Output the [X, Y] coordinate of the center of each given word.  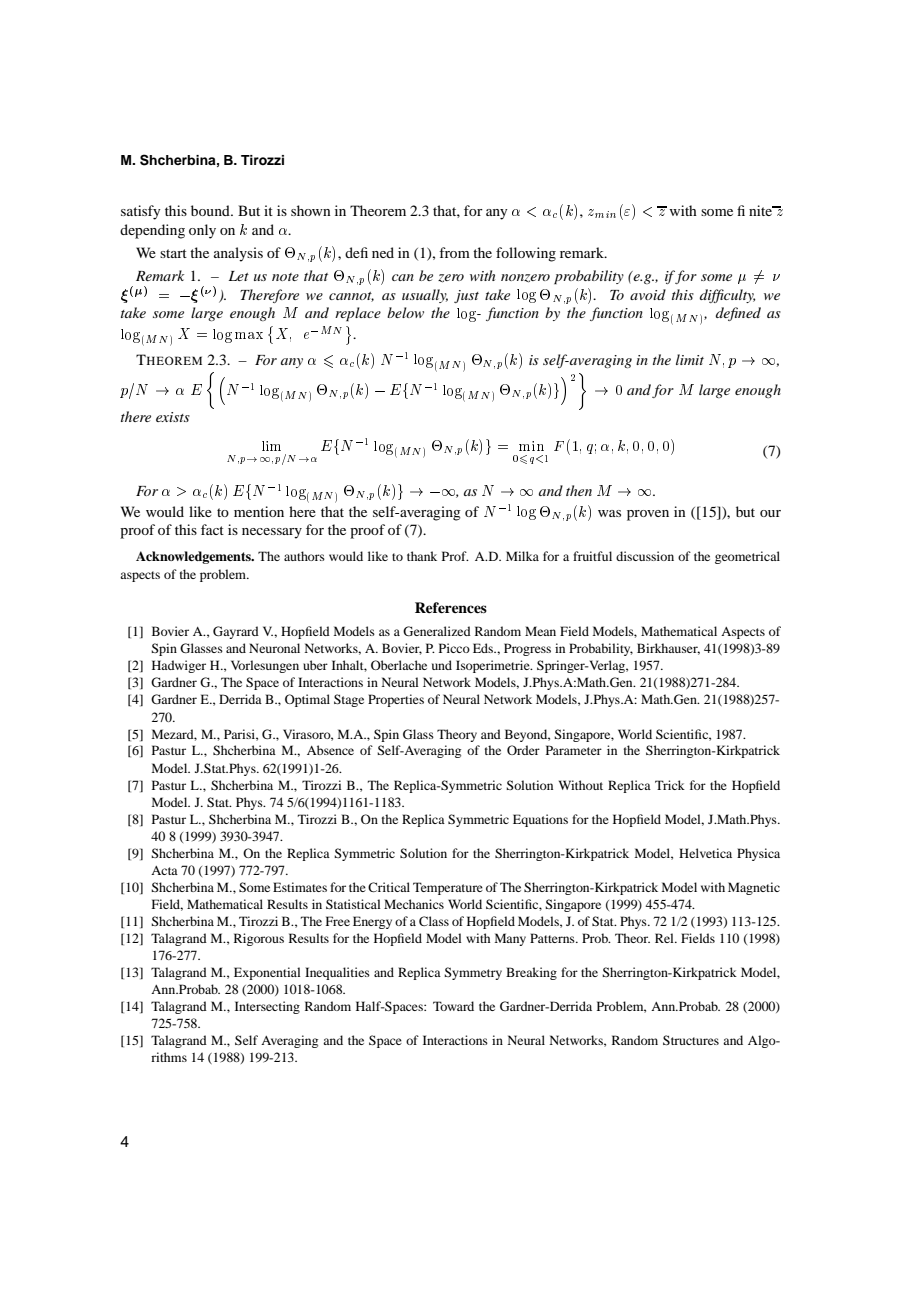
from [454, 252]
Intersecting [267, 1007]
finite [755, 210]
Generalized [437, 631]
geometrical [747, 557]
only [202, 231]
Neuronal [274, 648]
